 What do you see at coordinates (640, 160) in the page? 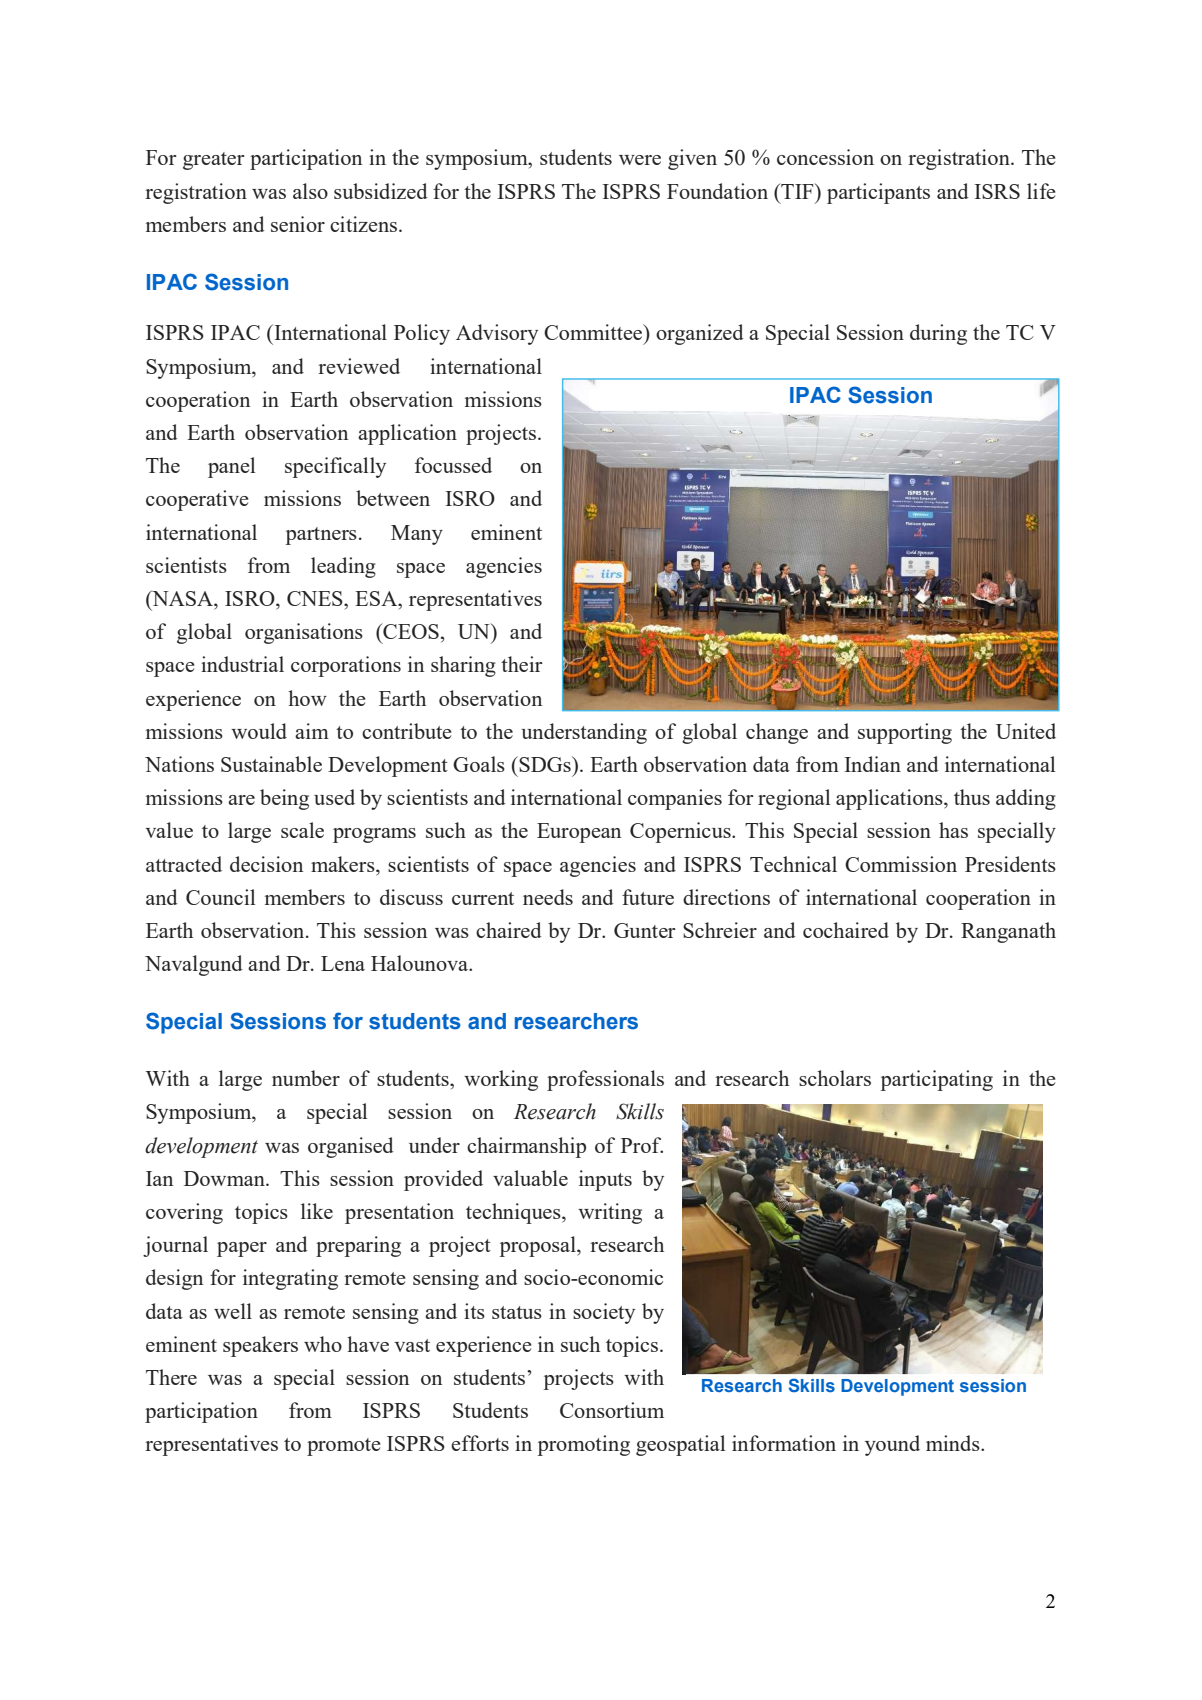
I see `were` at bounding box center [640, 160].
